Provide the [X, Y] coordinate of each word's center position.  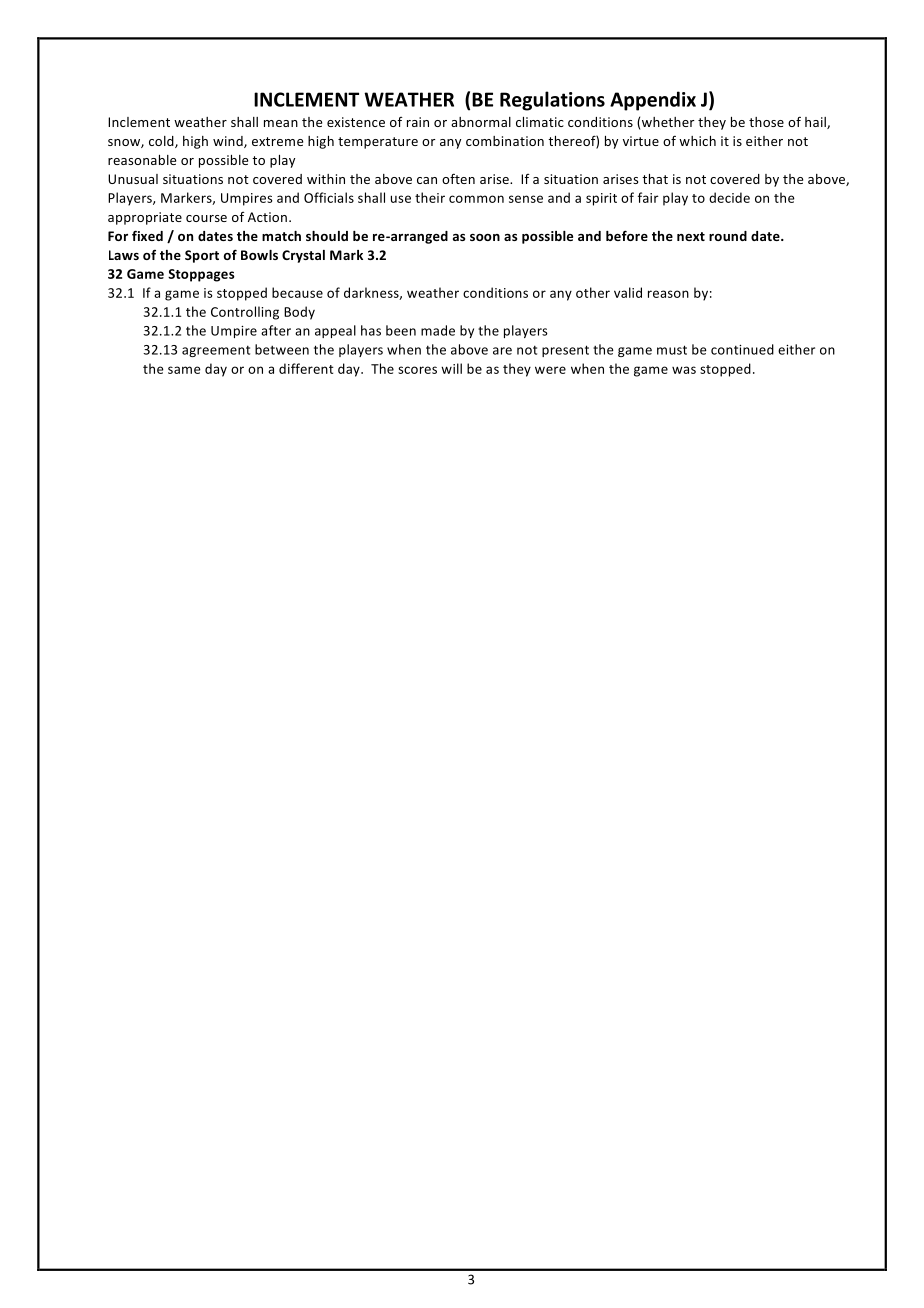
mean [281, 123]
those [766, 122]
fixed [147, 235]
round [728, 236]
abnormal [481, 122]
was [684, 370]
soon [485, 237]
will [451, 368]
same [184, 370]
